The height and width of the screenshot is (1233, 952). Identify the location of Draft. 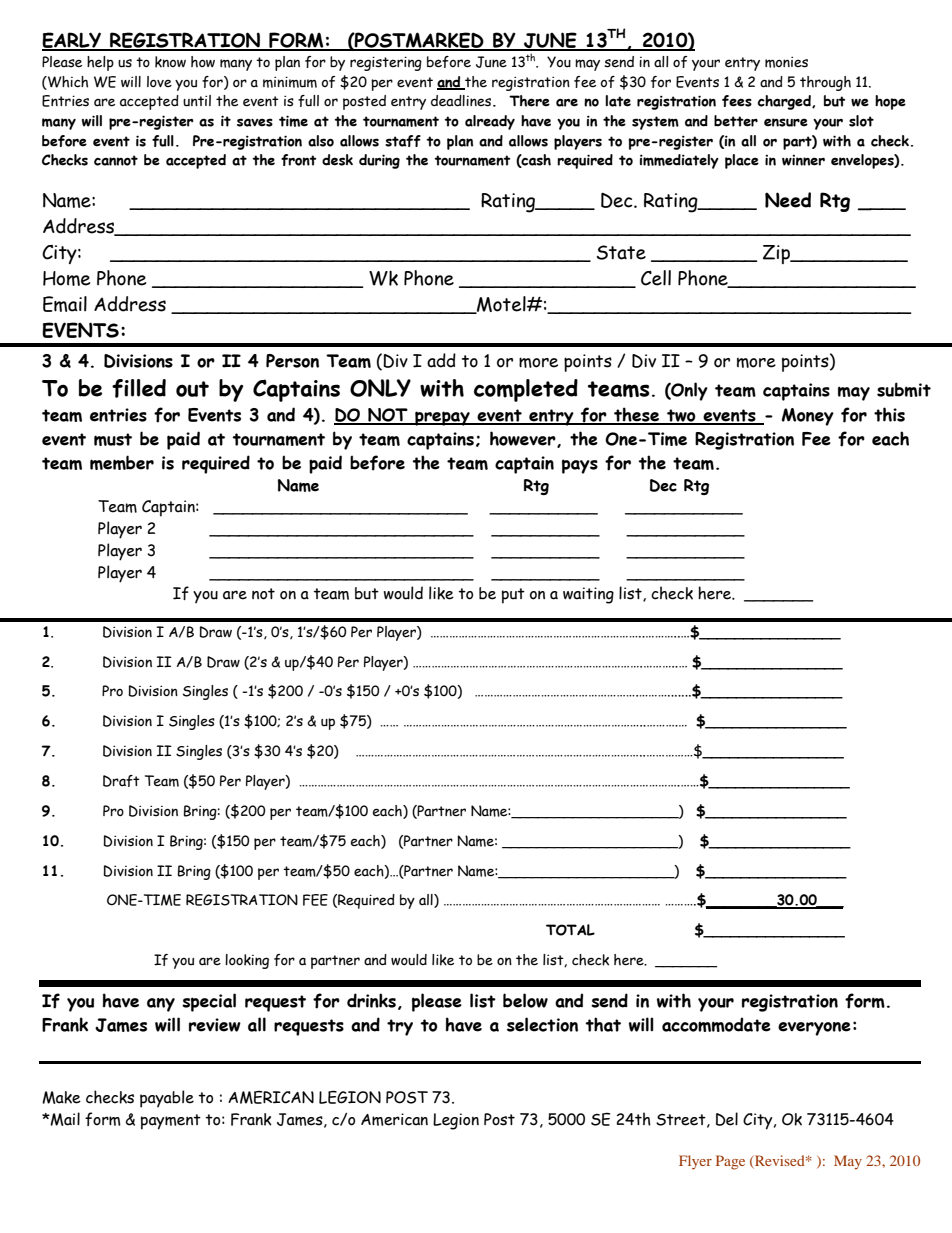
(121, 781).
